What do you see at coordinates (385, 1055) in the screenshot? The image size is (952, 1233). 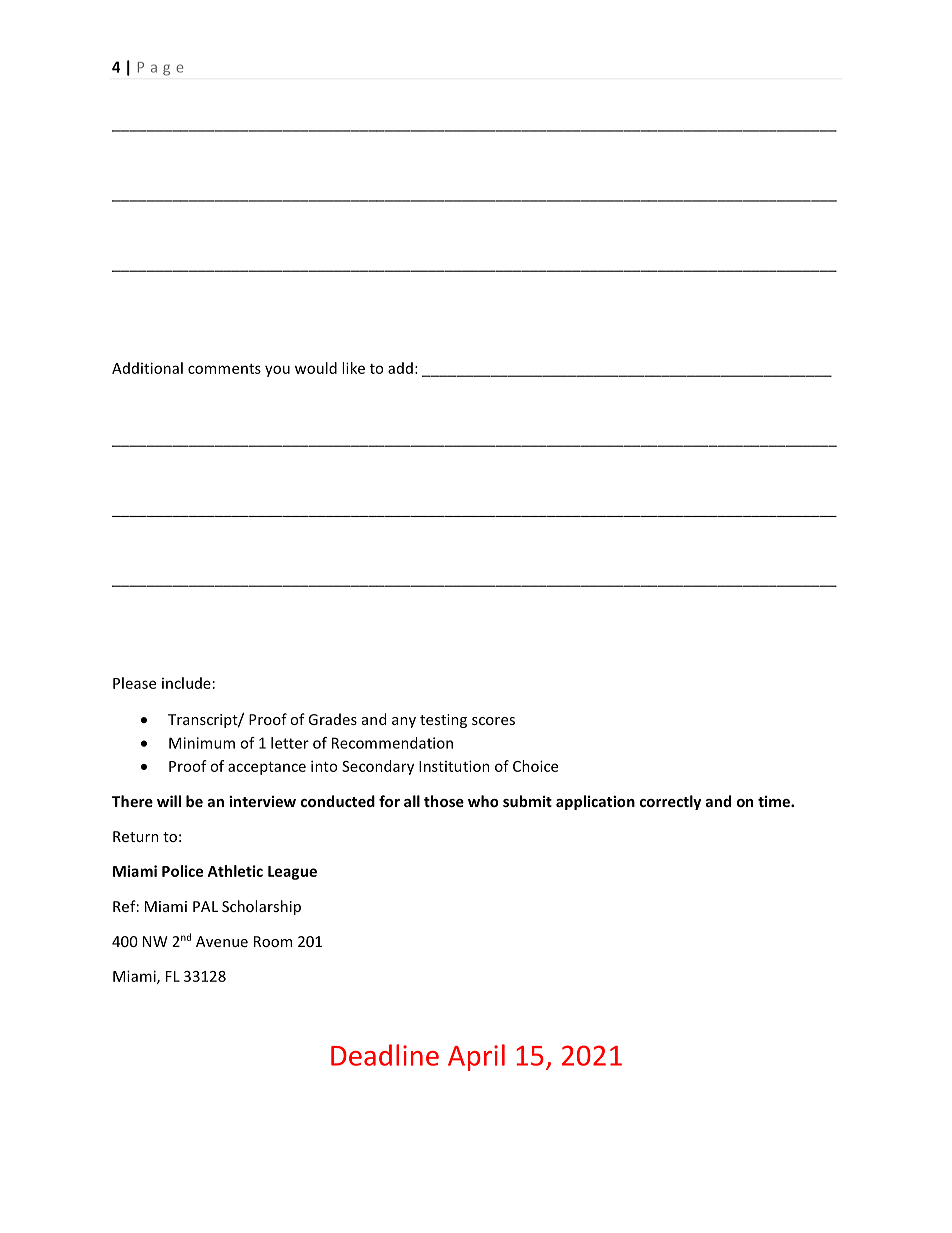 I see `Deadline` at bounding box center [385, 1055].
